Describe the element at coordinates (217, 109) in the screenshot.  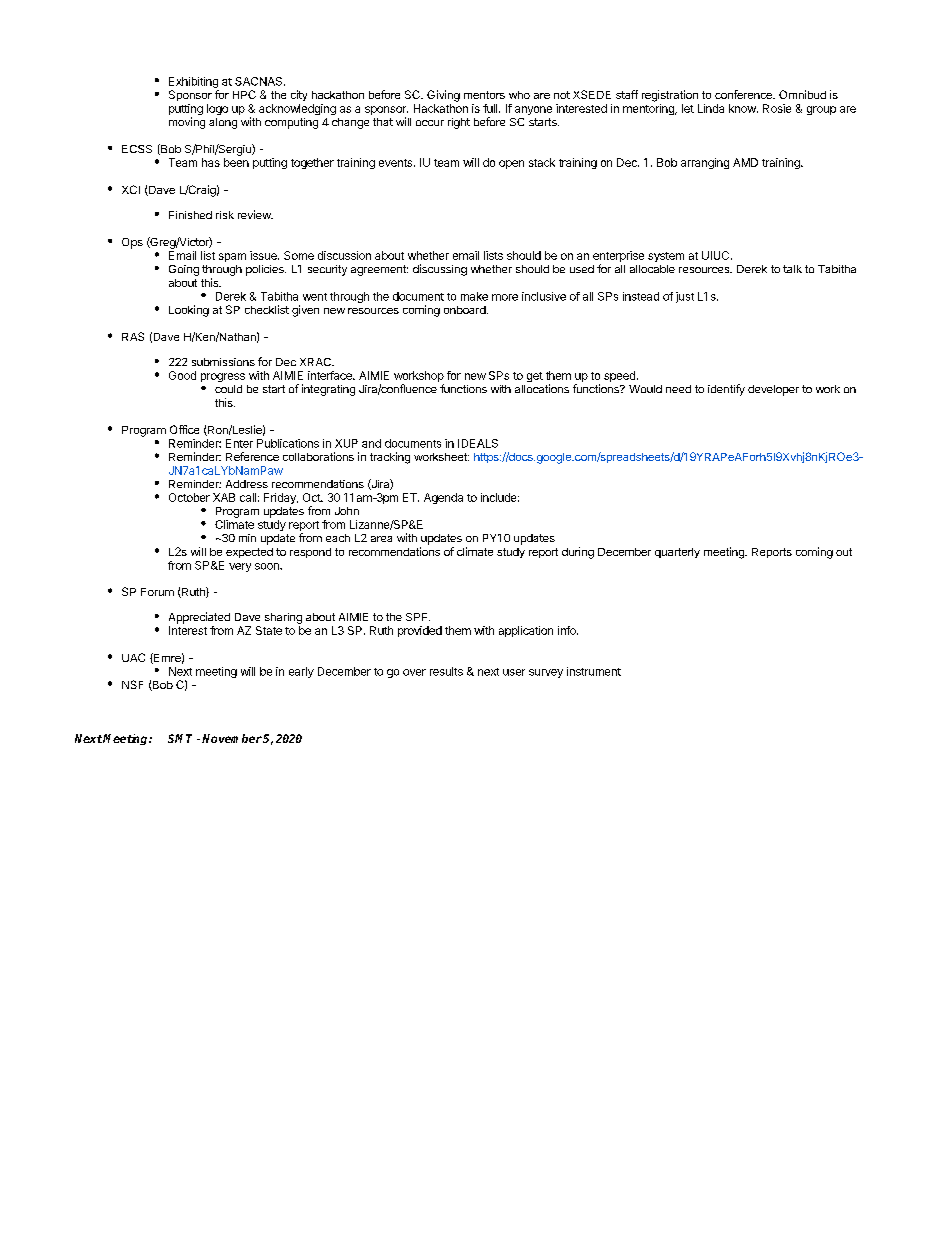
I see `logo` at that location.
